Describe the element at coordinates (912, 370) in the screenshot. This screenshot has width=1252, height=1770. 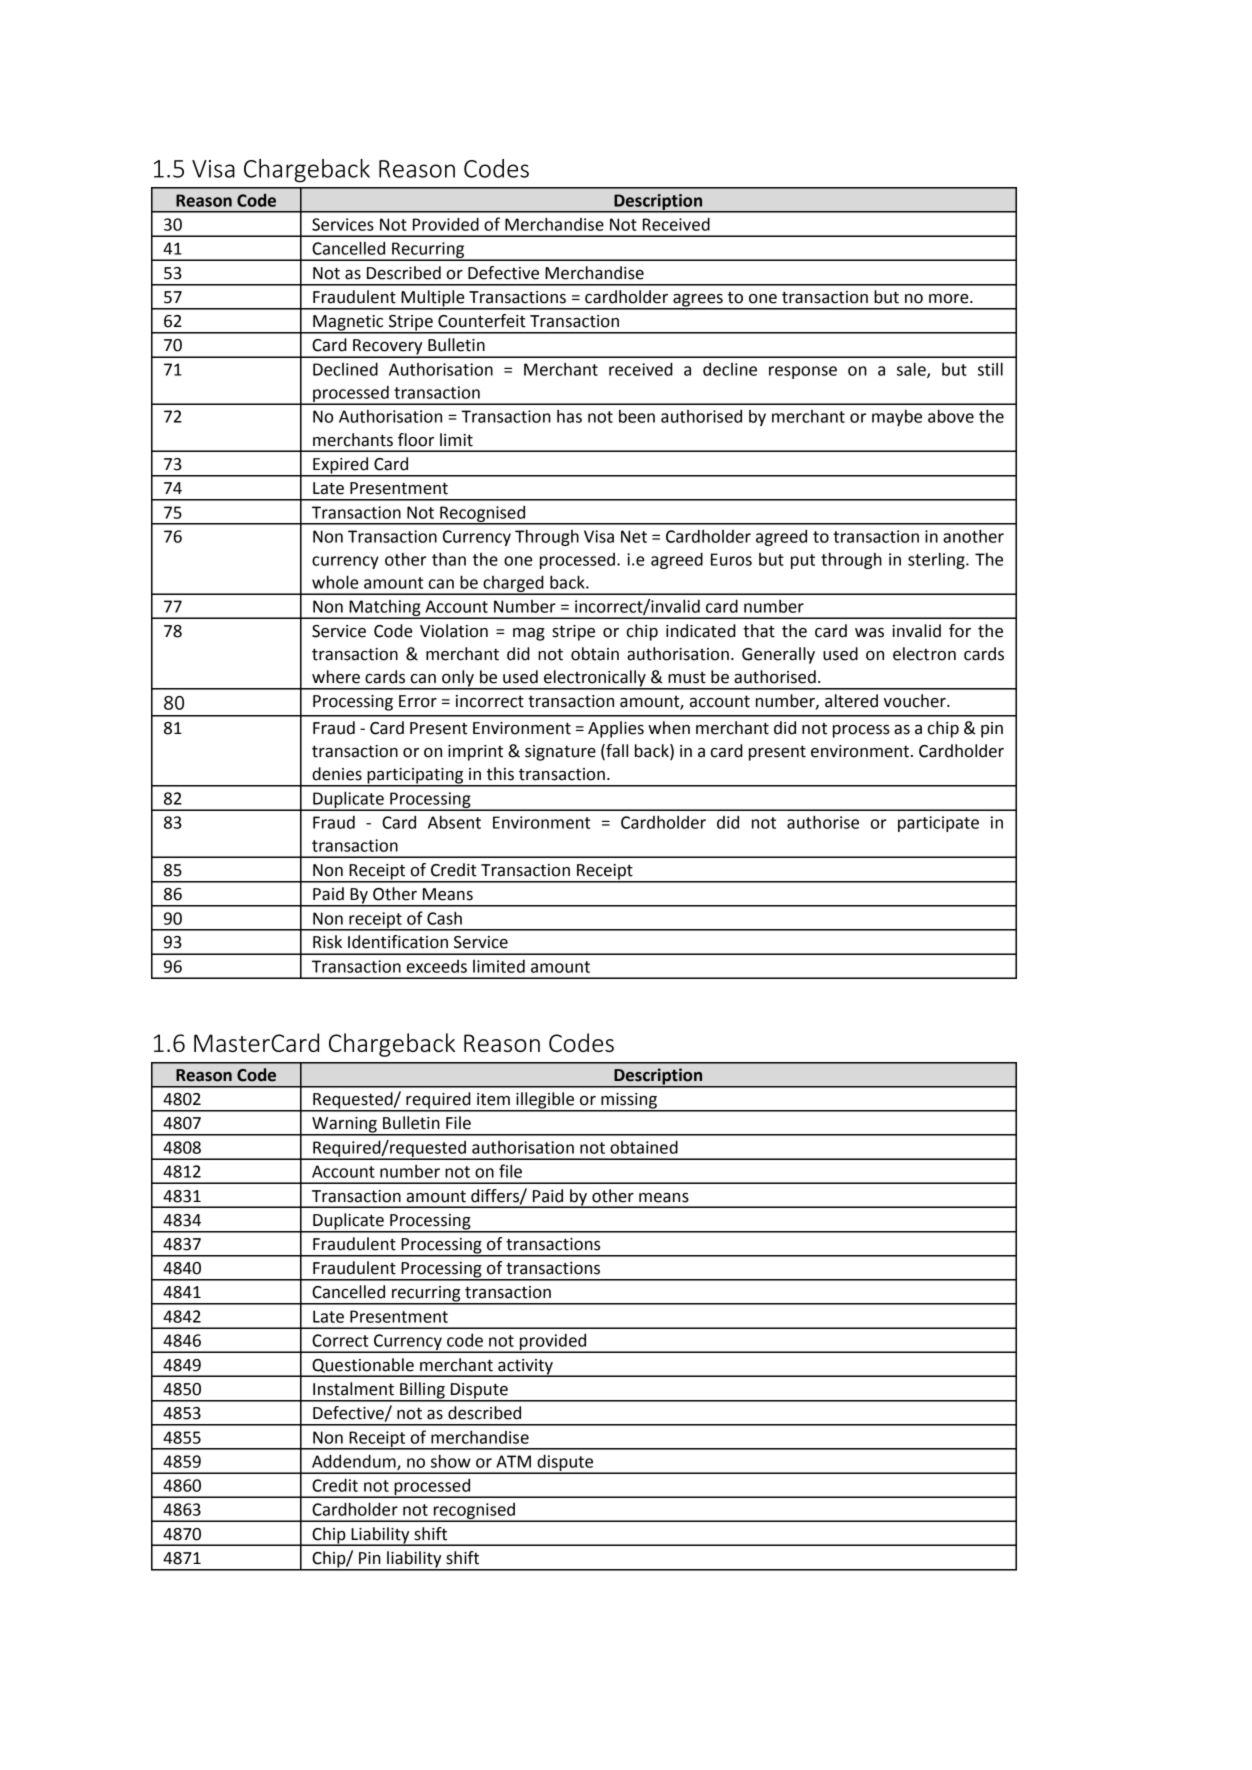
I see `sale` at that location.
